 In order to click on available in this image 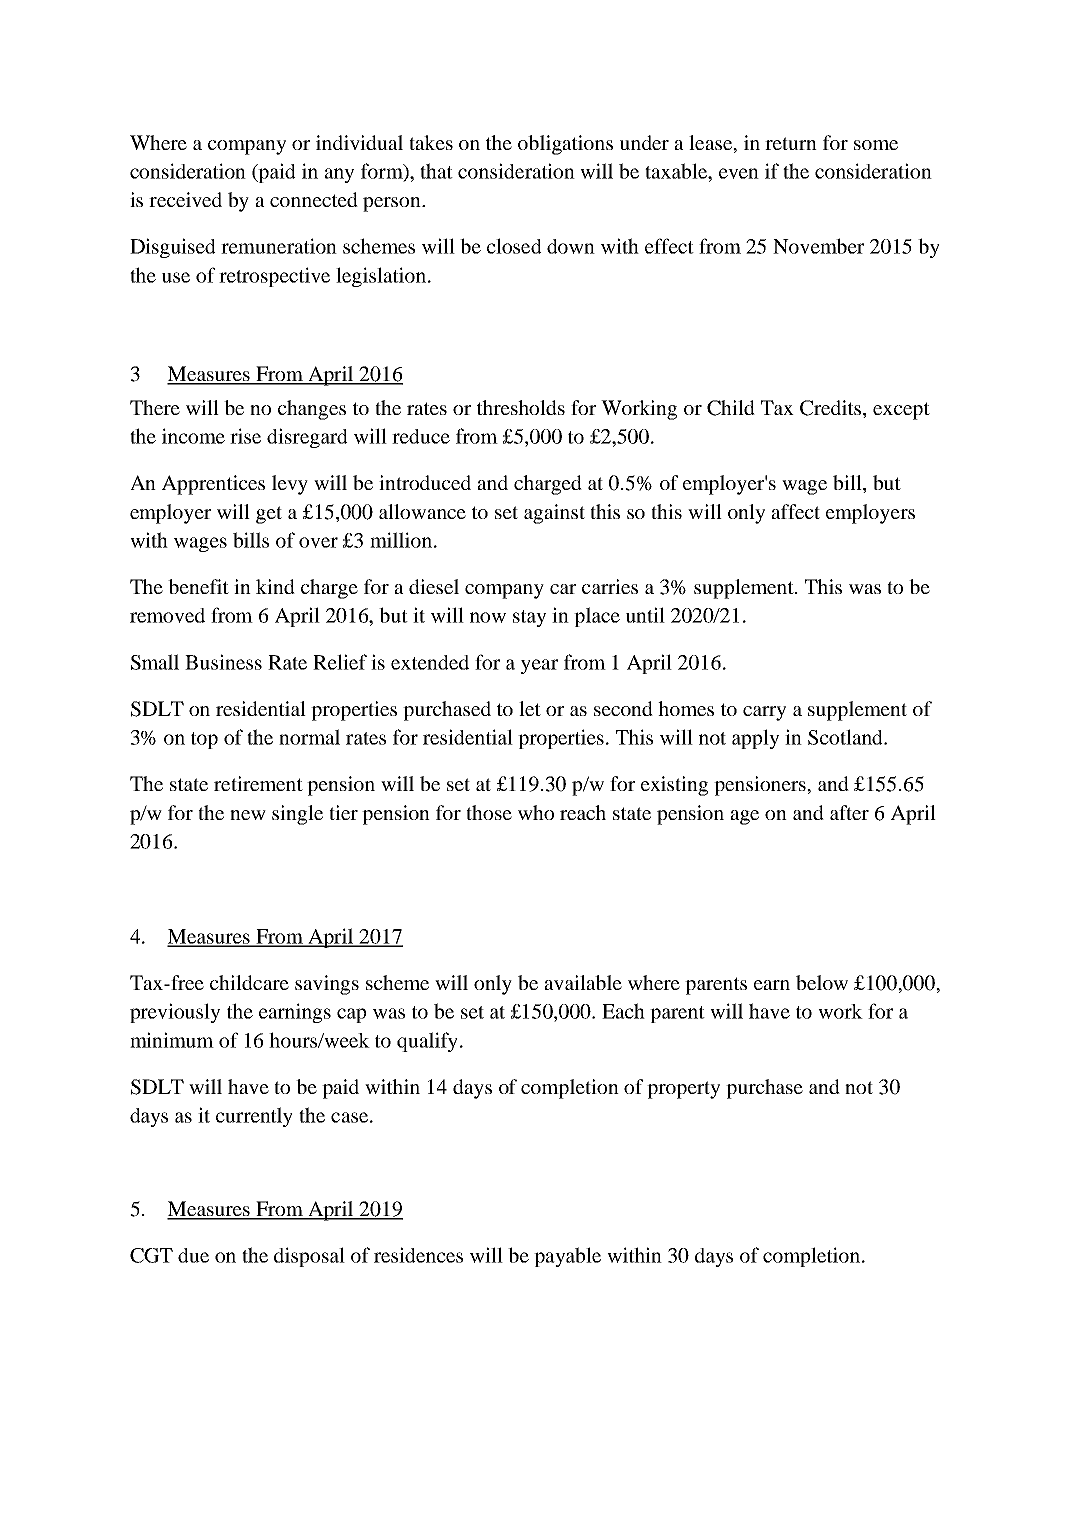, I will do `click(583, 982)`.
